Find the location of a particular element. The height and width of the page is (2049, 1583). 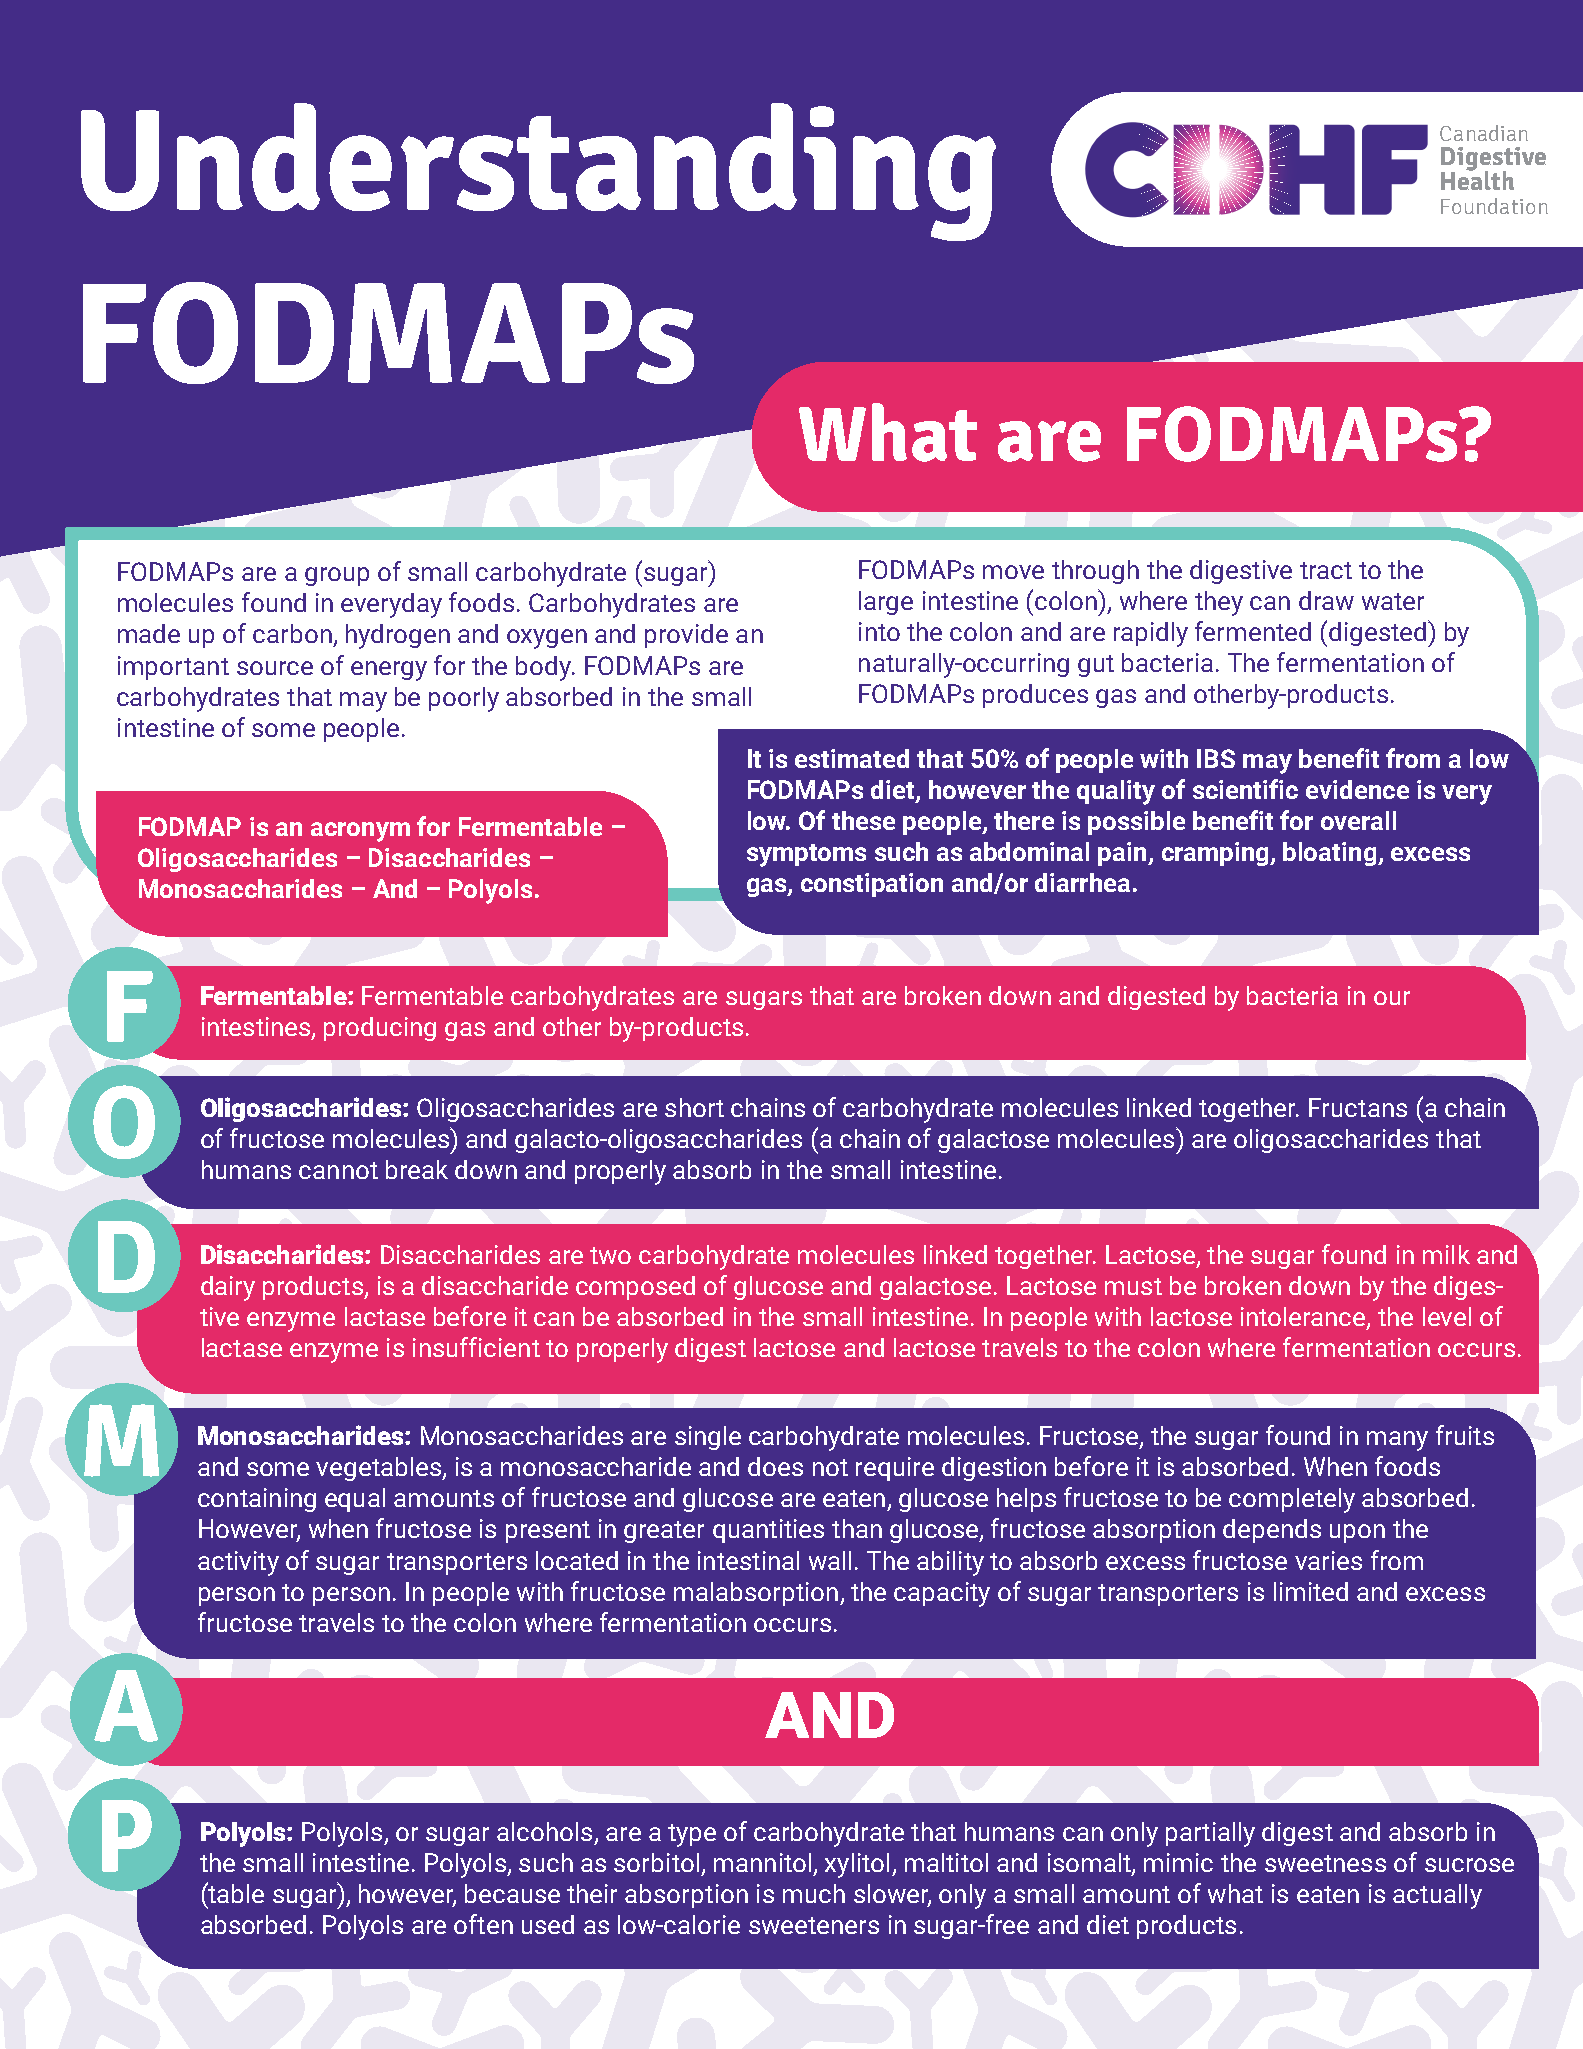

short is located at coordinates (694, 1107).
